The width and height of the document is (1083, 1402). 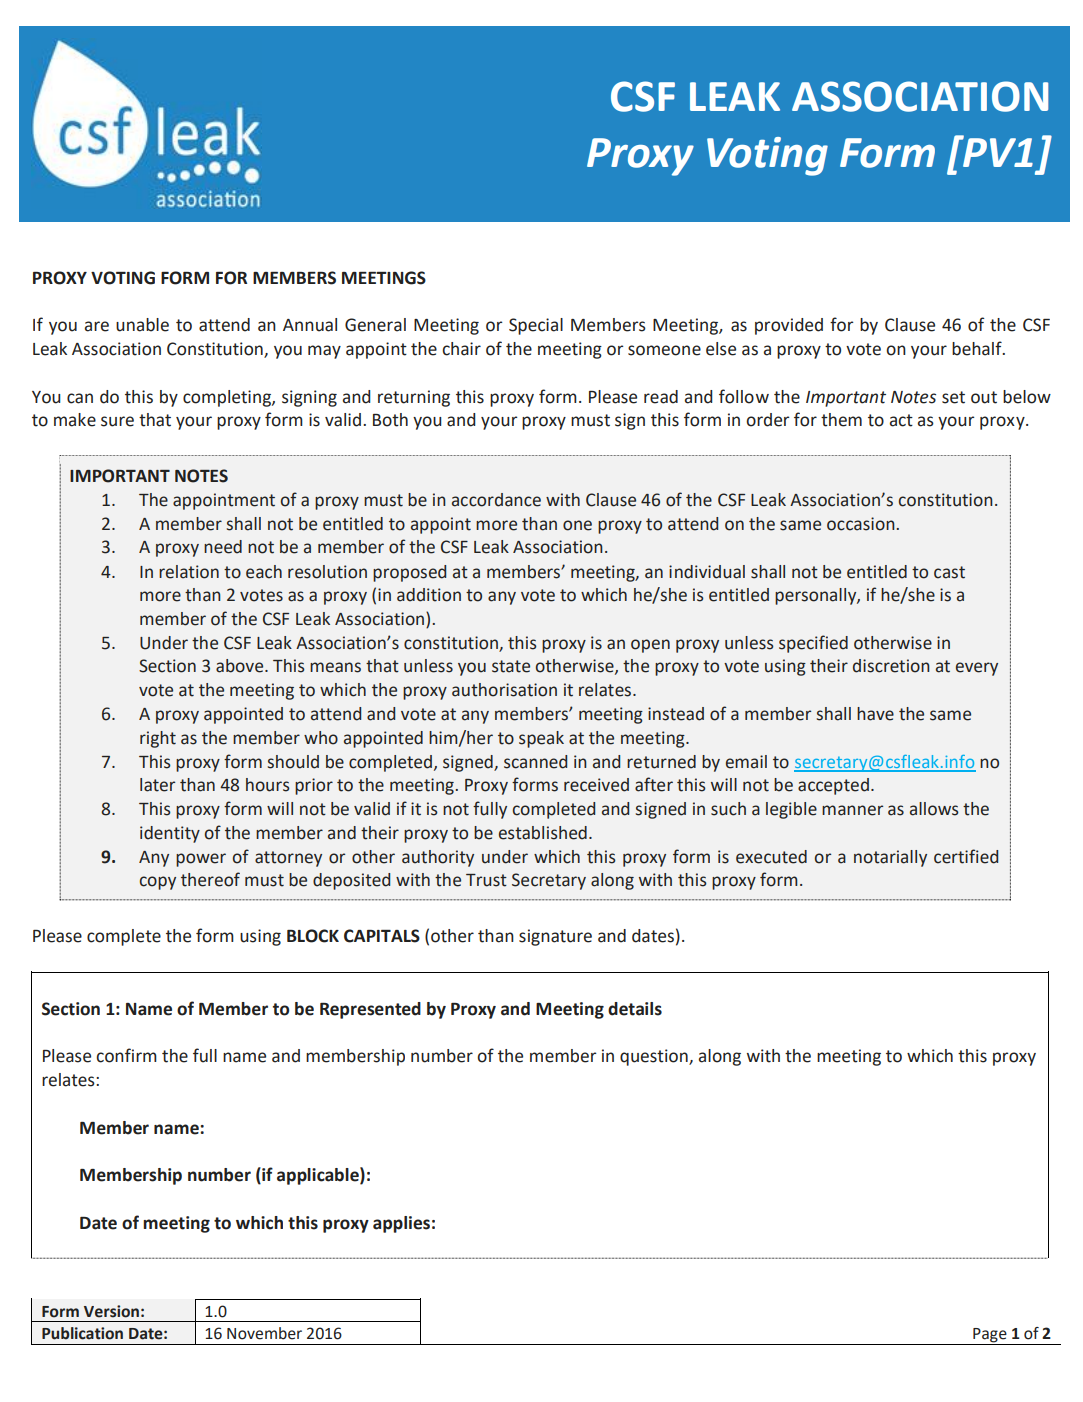 I want to click on allows, so click(x=934, y=809).
